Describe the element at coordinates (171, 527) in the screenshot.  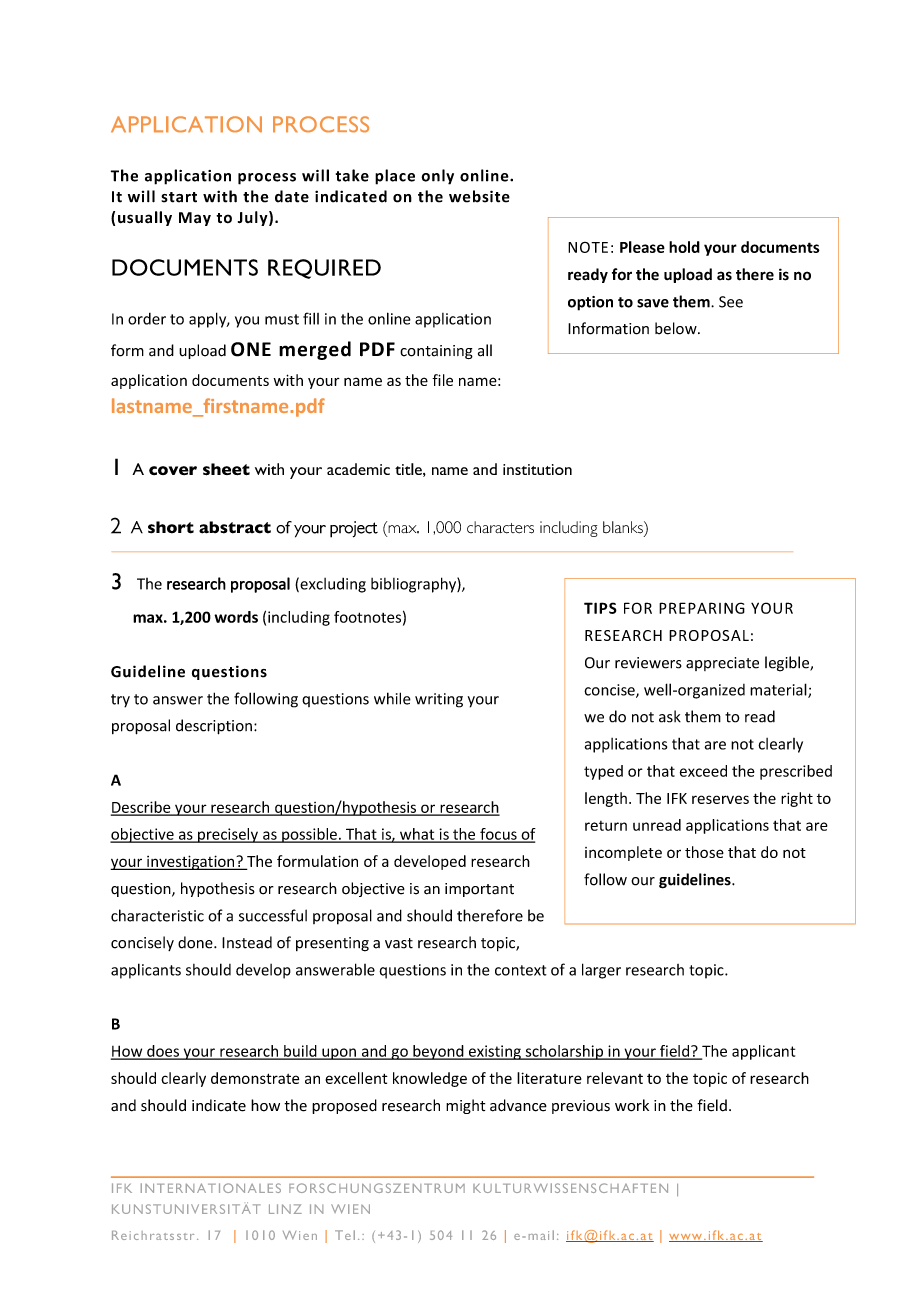
I see `short` at that location.
